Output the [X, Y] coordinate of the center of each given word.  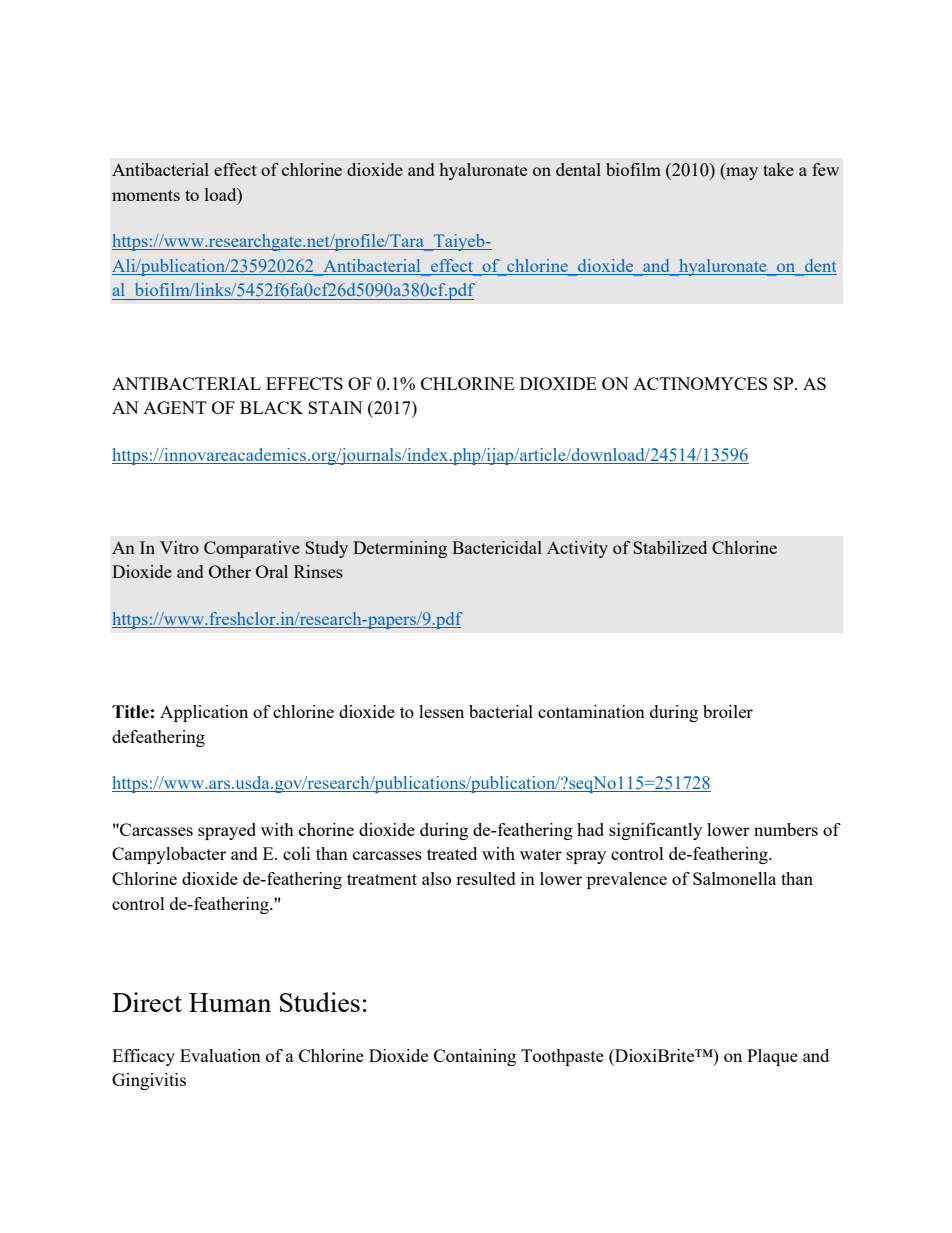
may [741, 173]
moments [146, 195]
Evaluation [220, 1055]
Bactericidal [497, 547]
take [778, 169]
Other [230, 571]
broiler [728, 711]
